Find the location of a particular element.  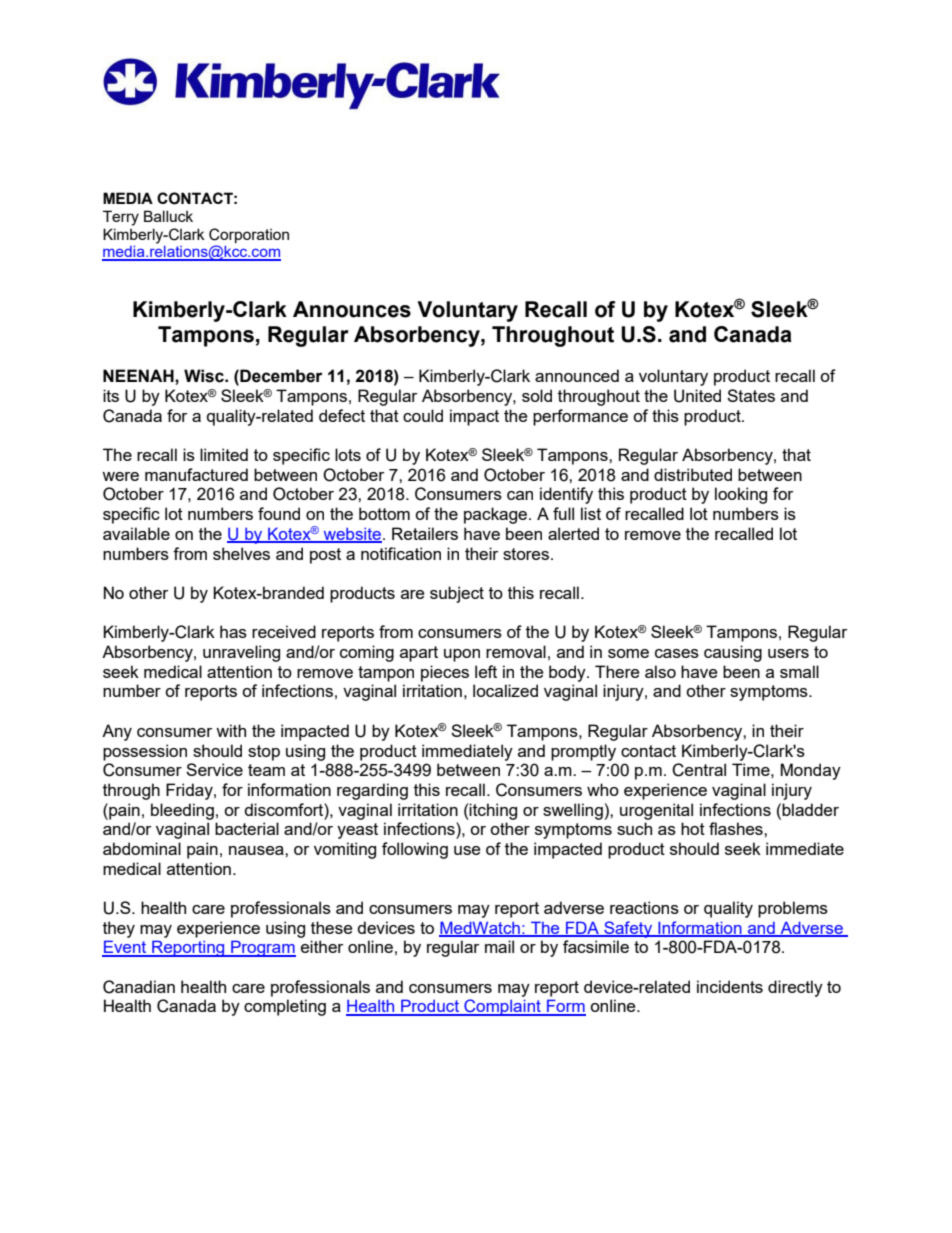

Central is located at coordinates (699, 770).
